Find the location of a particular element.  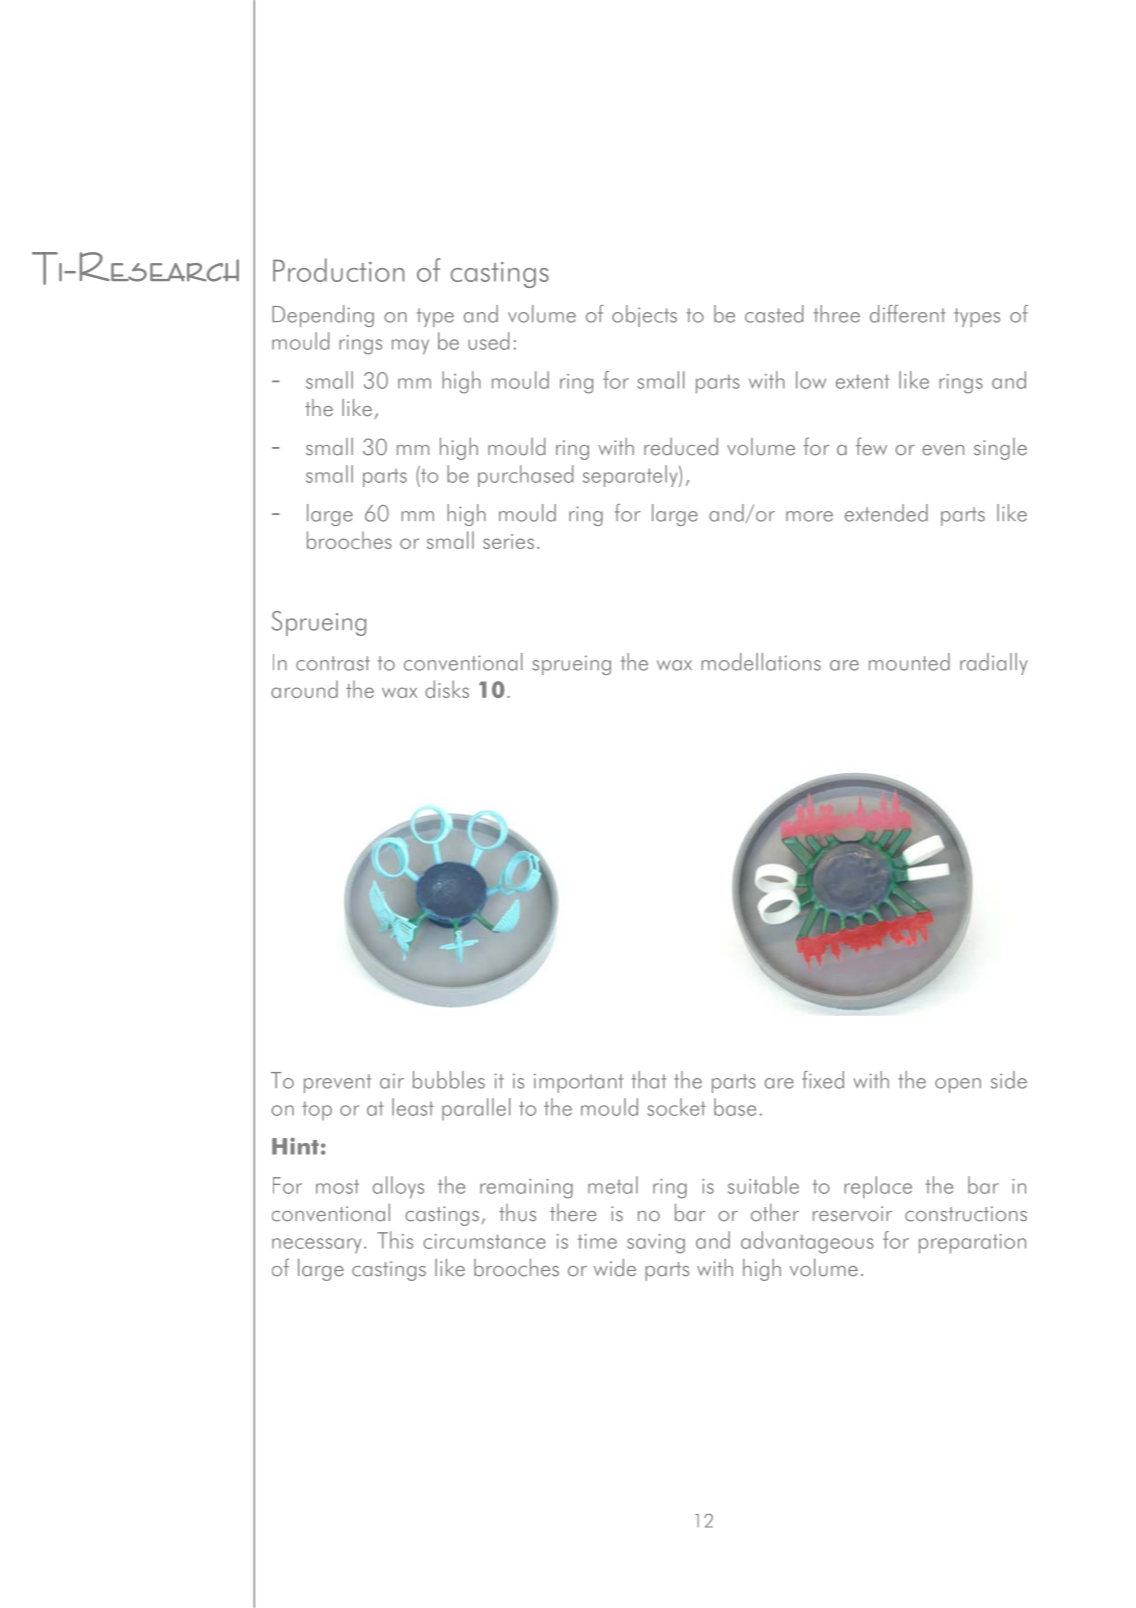

Production is located at coordinates (338, 270).
